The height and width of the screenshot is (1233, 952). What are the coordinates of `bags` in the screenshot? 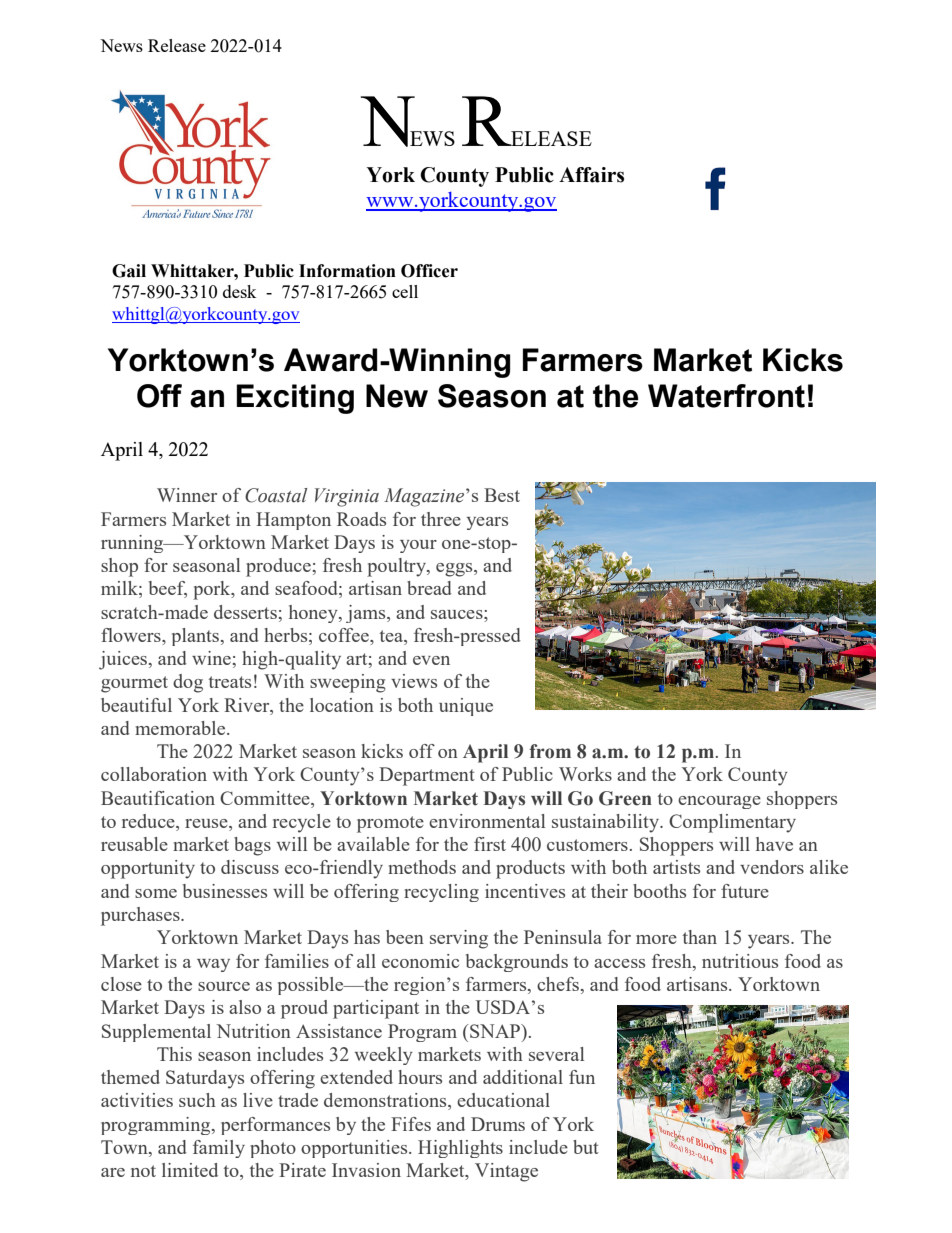 It's located at (252, 846).
